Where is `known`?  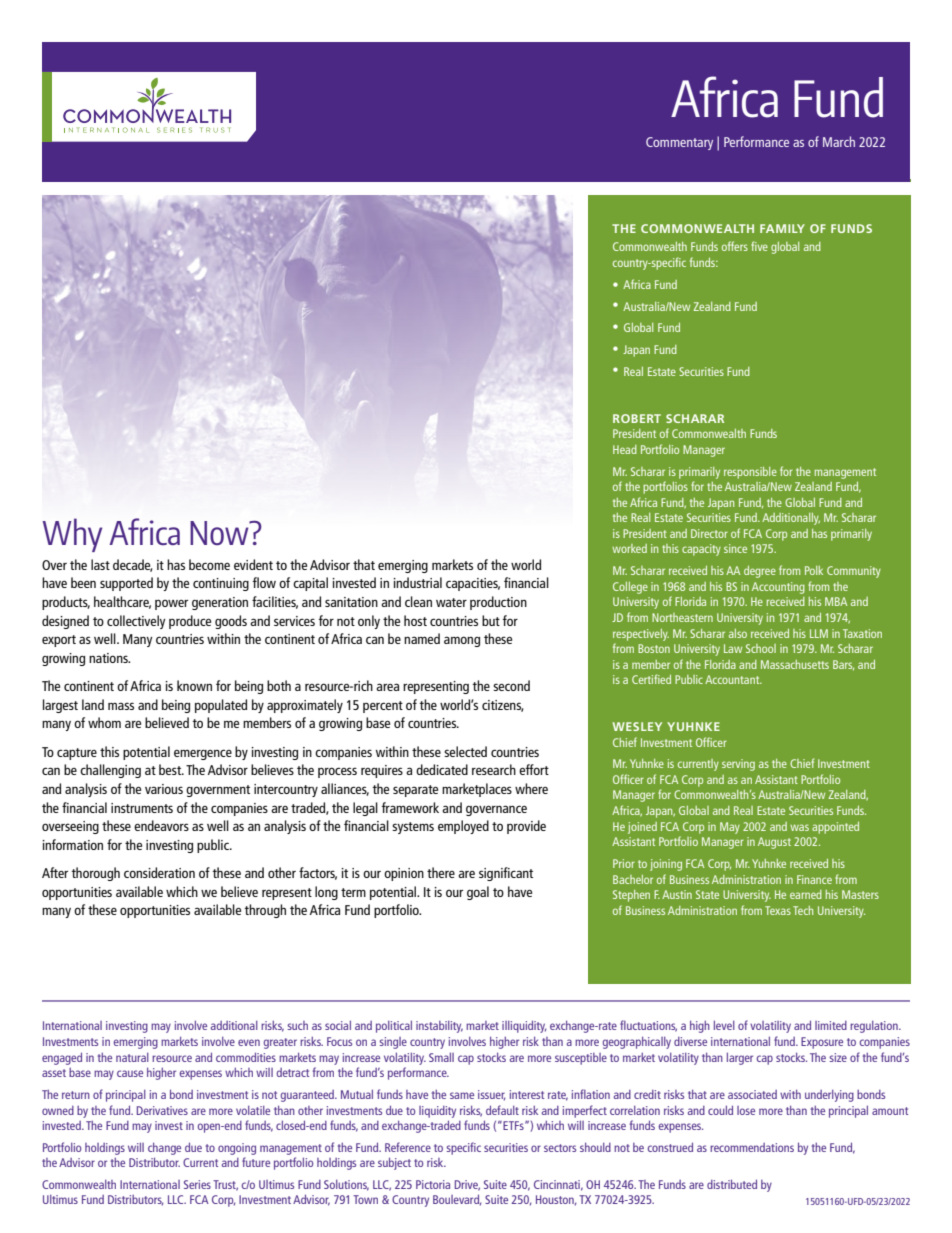
known is located at coordinates (194, 685).
